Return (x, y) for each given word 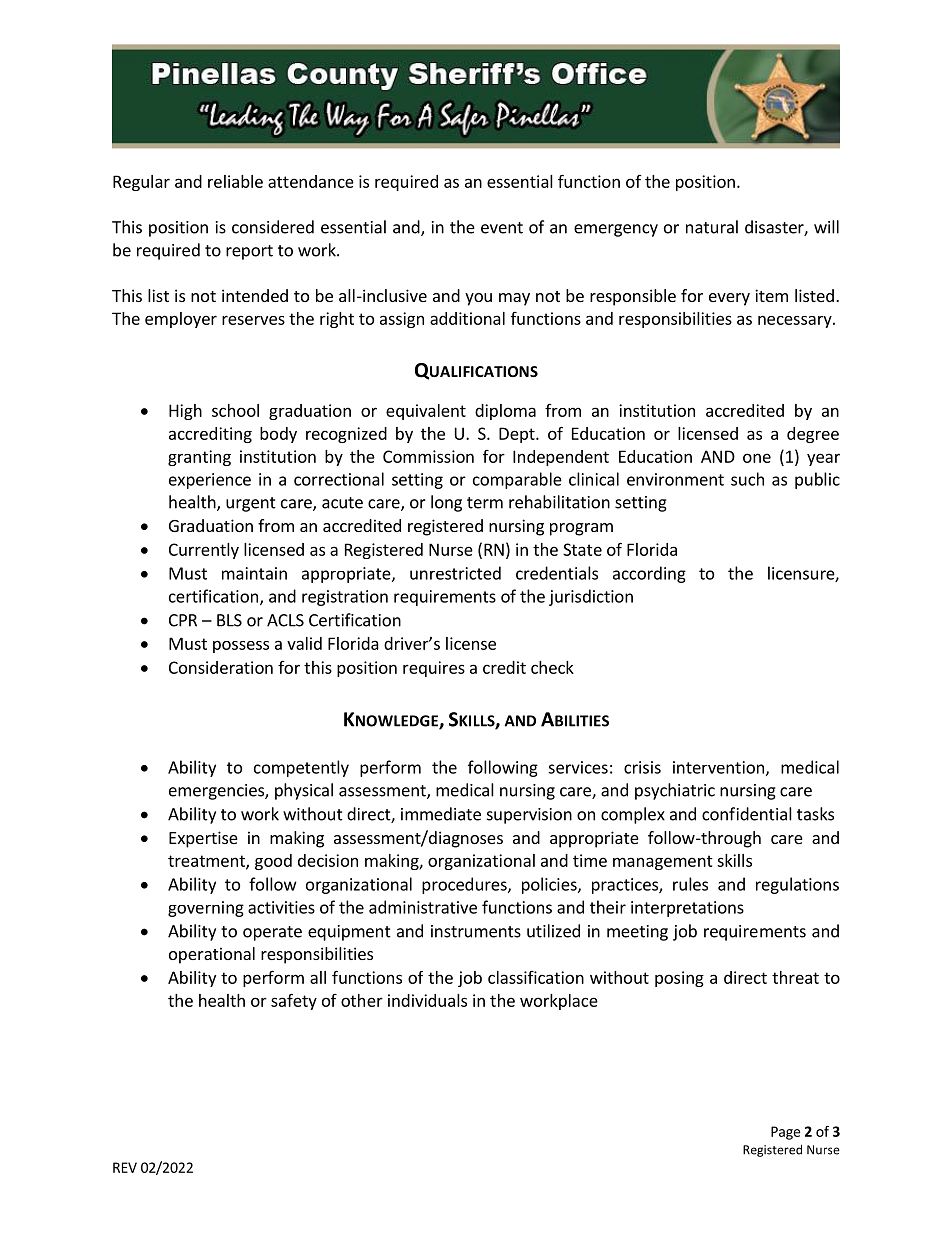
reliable (235, 181)
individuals (427, 1000)
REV (125, 1167)
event (502, 228)
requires (434, 669)
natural (712, 227)
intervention (718, 767)
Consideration (221, 667)
